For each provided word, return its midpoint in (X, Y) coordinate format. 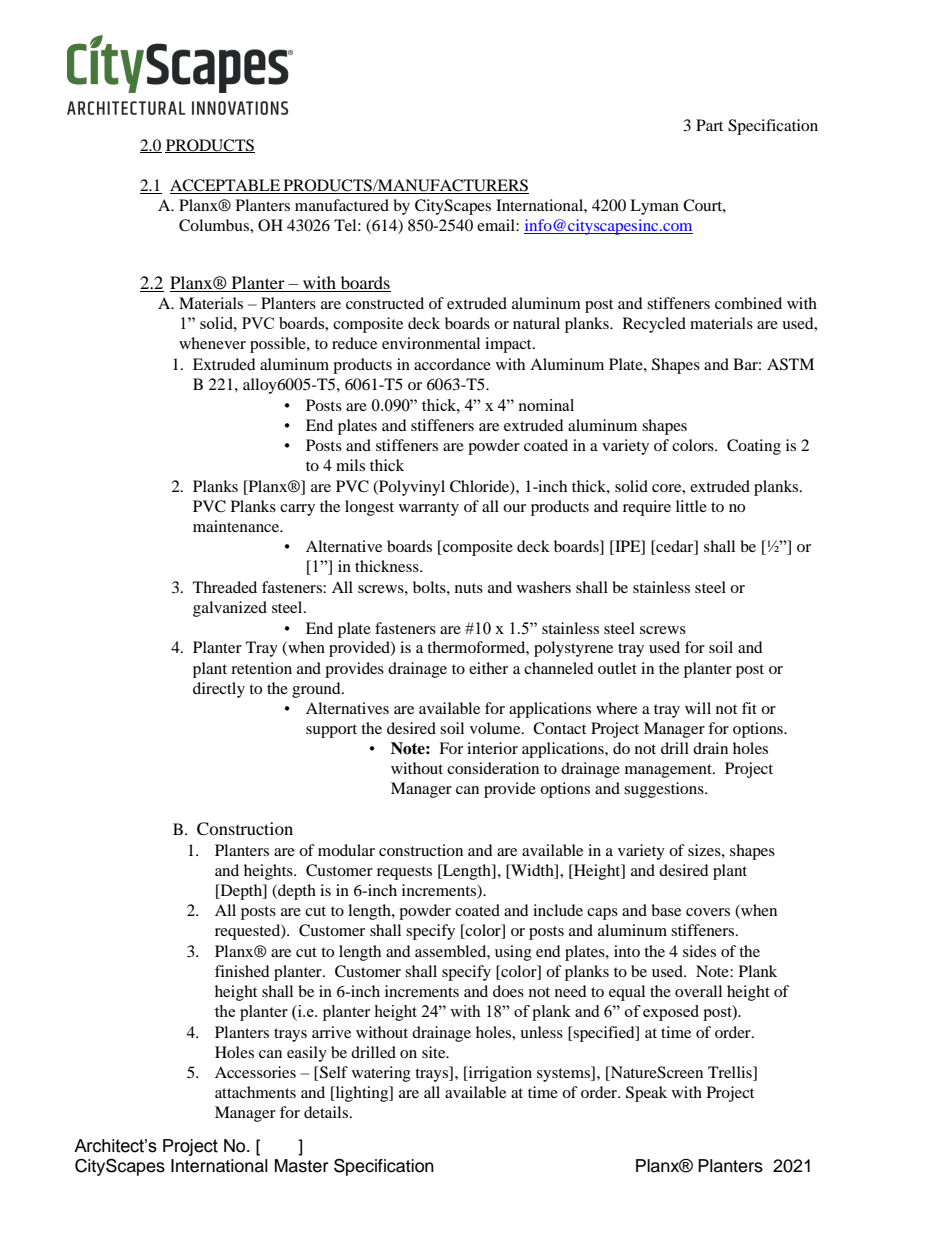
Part (709, 125)
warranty (429, 509)
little (691, 506)
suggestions (665, 790)
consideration (493, 768)
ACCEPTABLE (226, 186)
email (497, 225)
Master (301, 1166)
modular (346, 850)
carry (297, 510)
